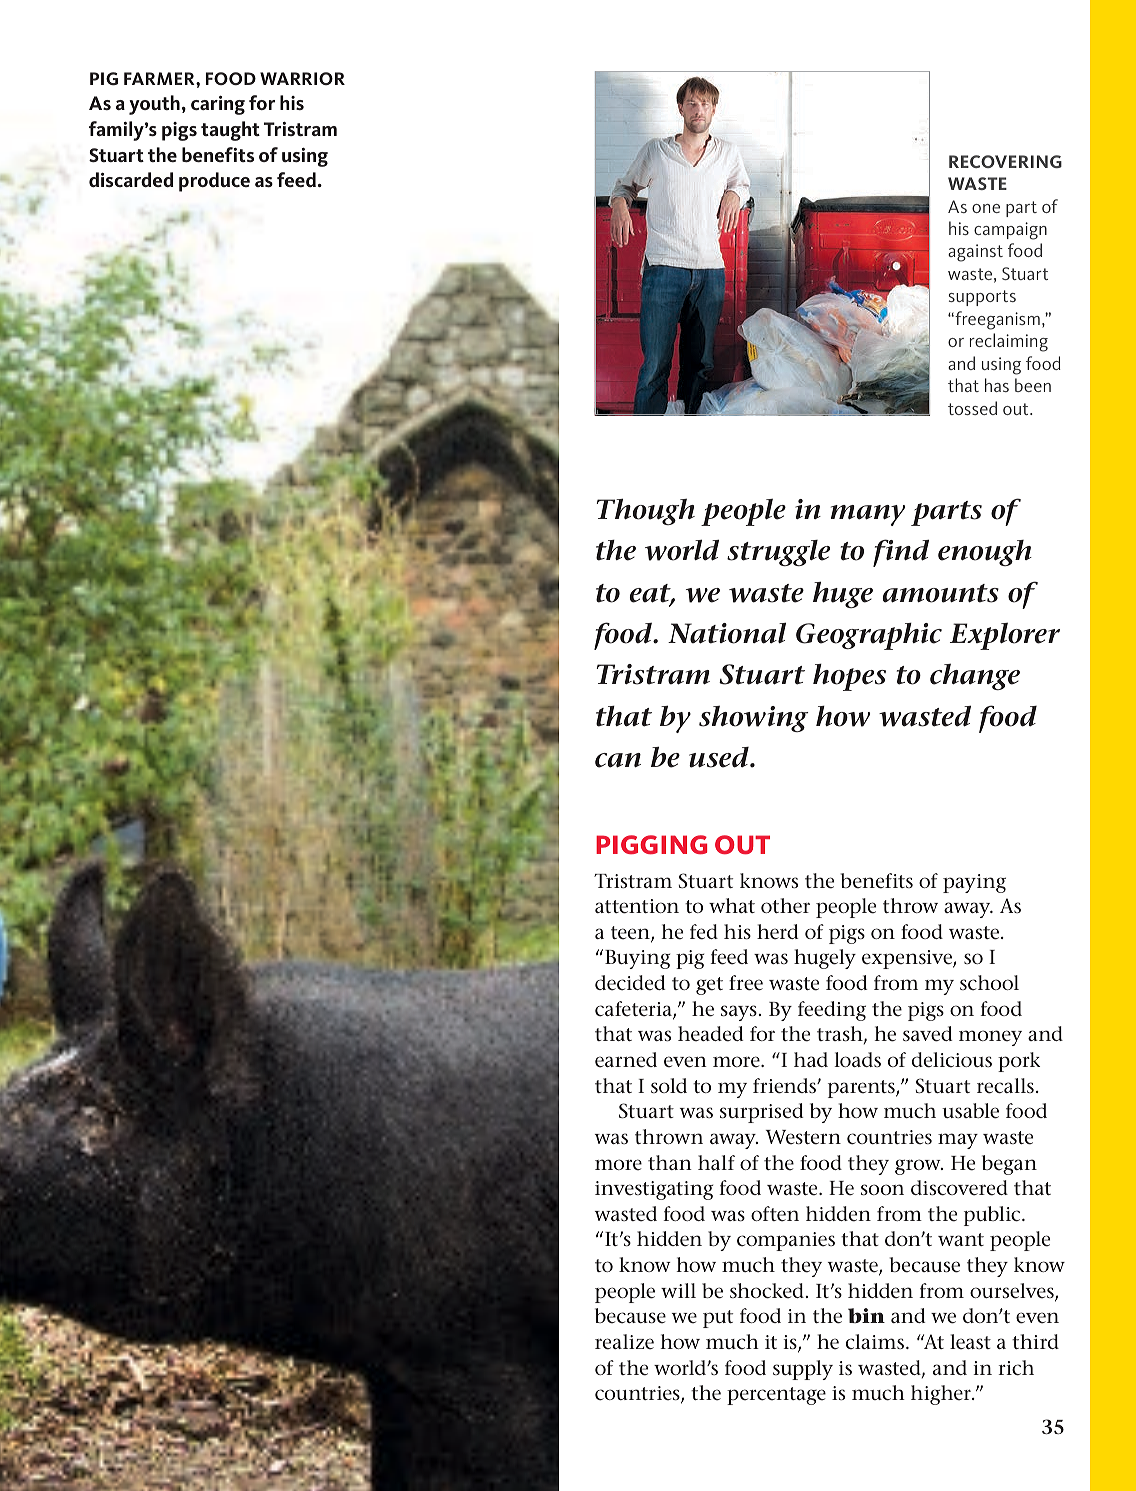  What do you see at coordinates (626, 1060) in the screenshot?
I see `earned` at bounding box center [626, 1060].
